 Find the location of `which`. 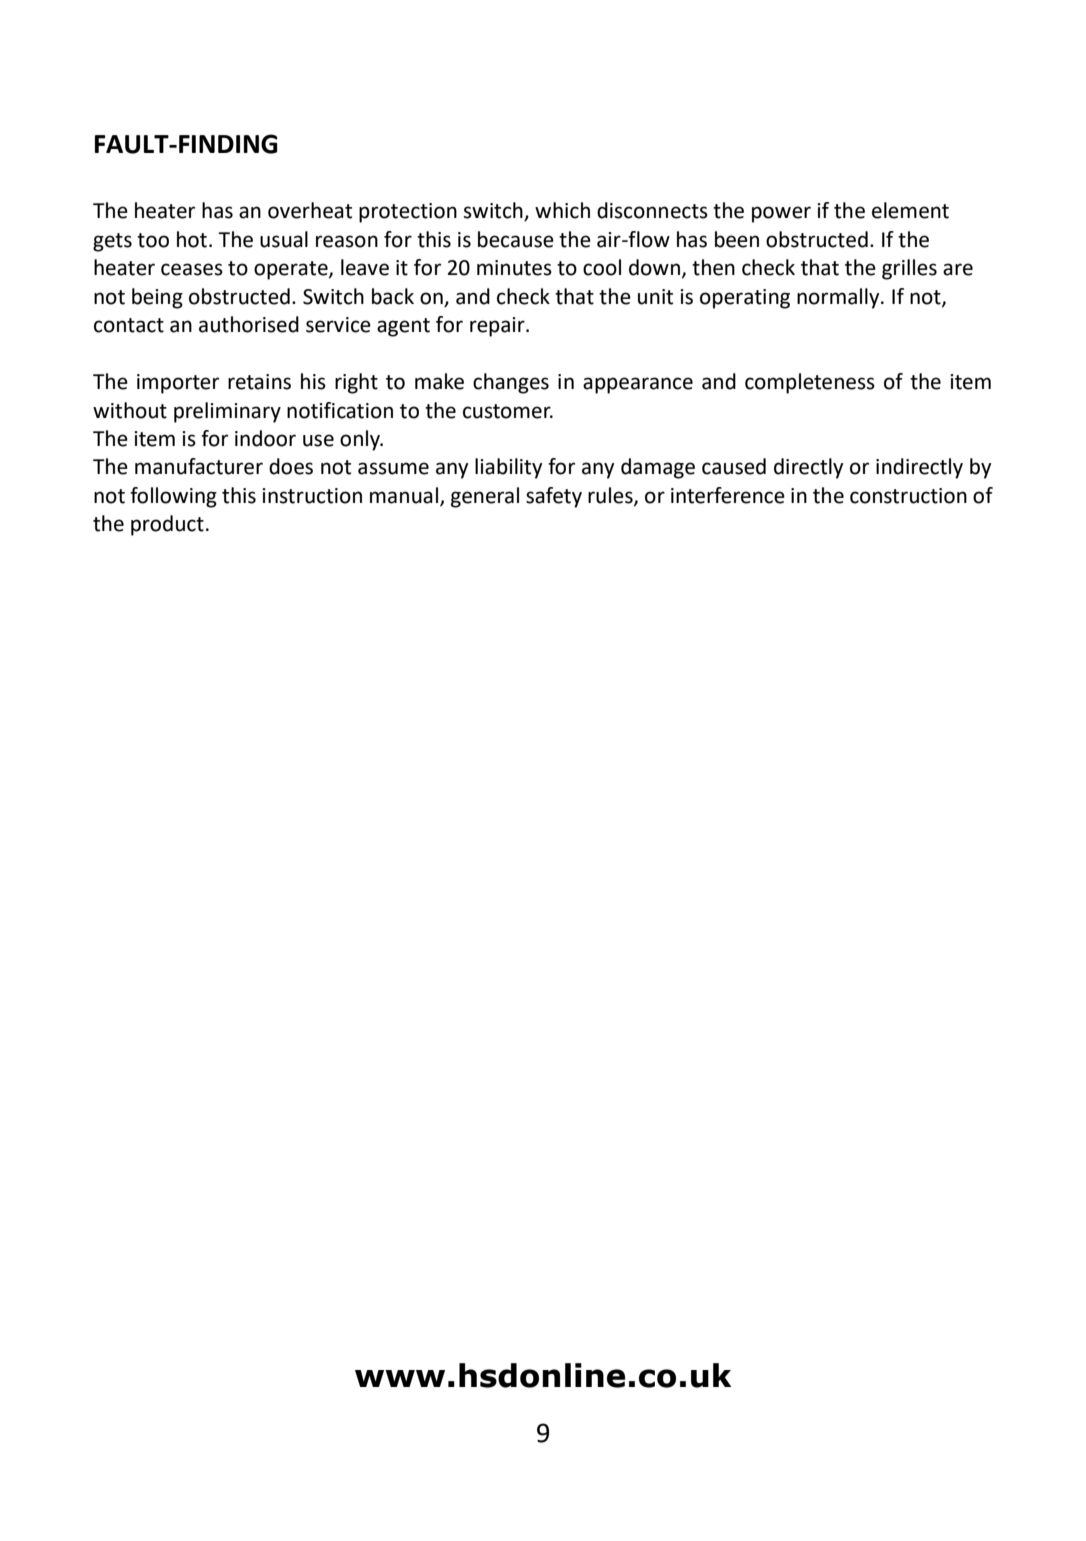

which is located at coordinates (562, 210).
